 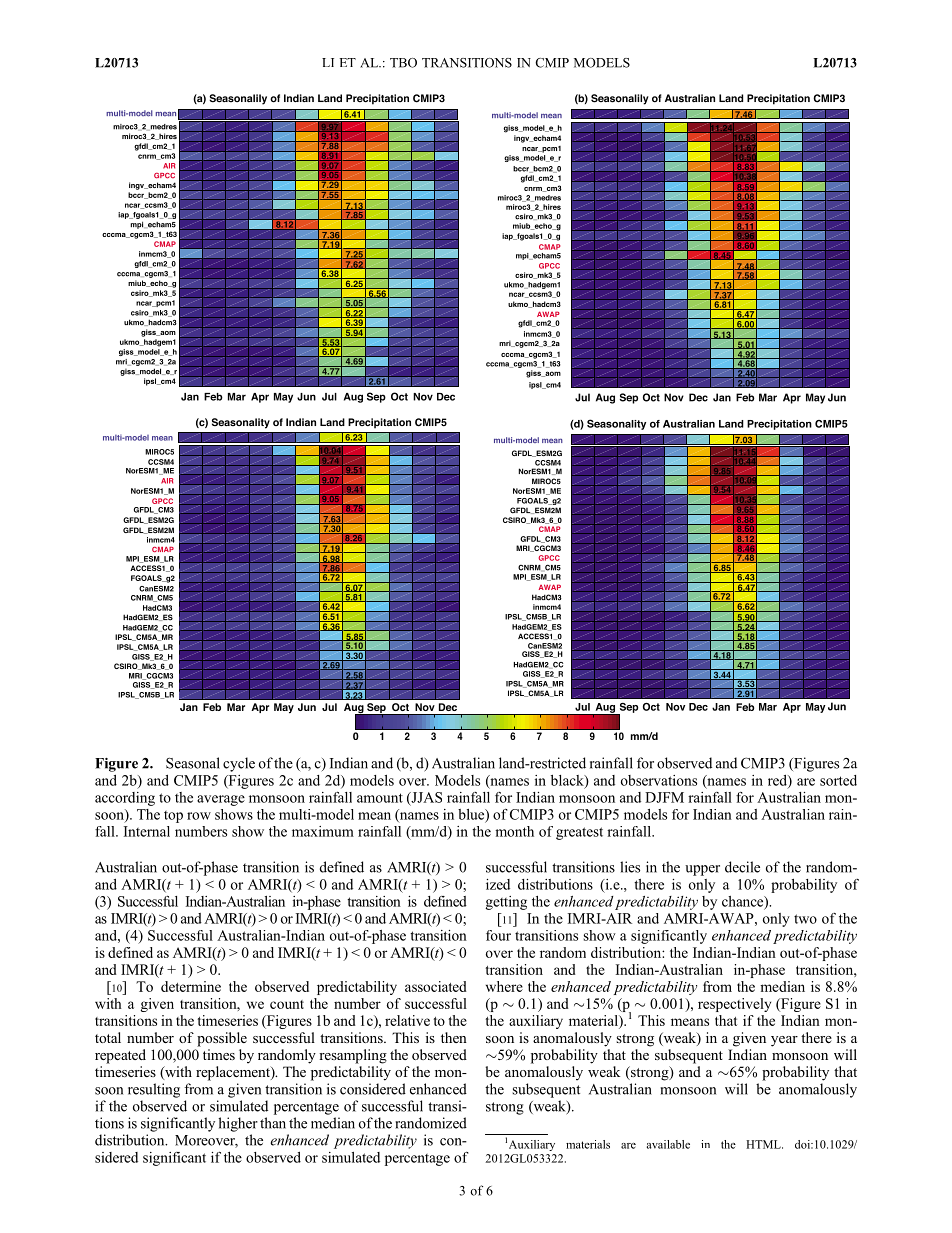 What do you see at coordinates (702, 870) in the screenshot?
I see `upper` at bounding box center [702, 870].
